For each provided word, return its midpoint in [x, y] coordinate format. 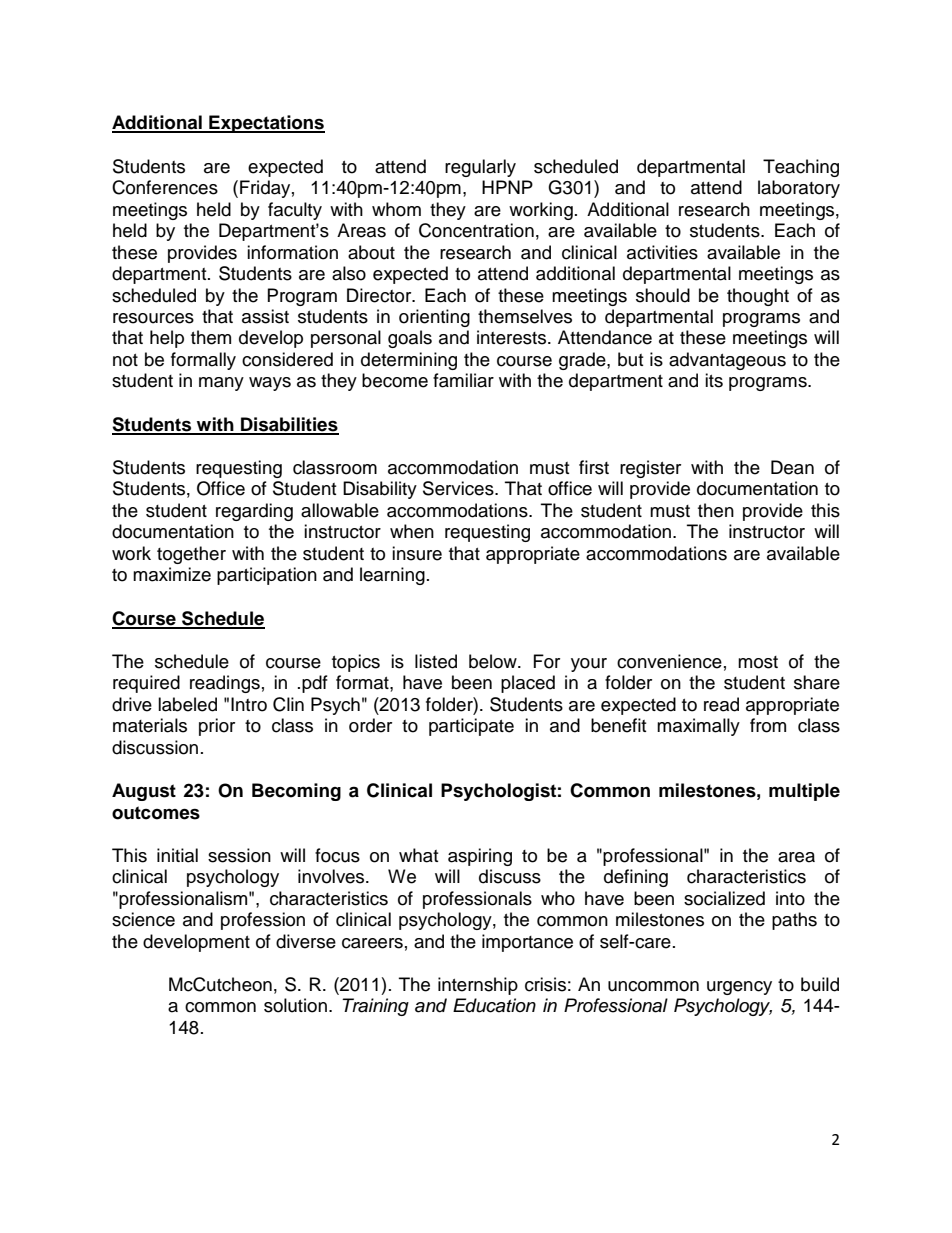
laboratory [799, 189]
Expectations [266, 124]
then [716, 510]
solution [295, 1005]
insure [417, 553]
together [191, 555]
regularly [480, 168]
